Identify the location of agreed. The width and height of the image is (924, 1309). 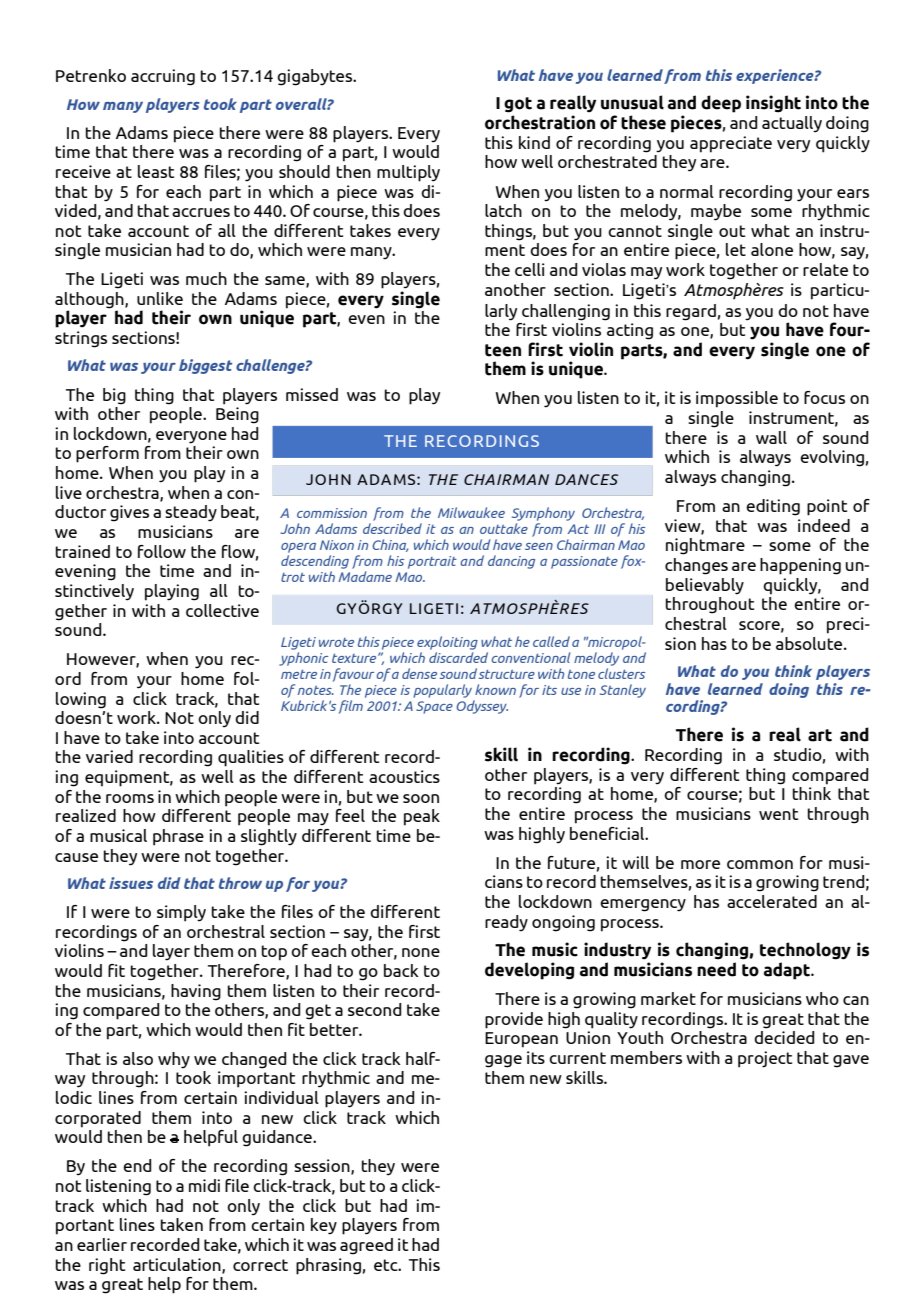
(366, 1246).
